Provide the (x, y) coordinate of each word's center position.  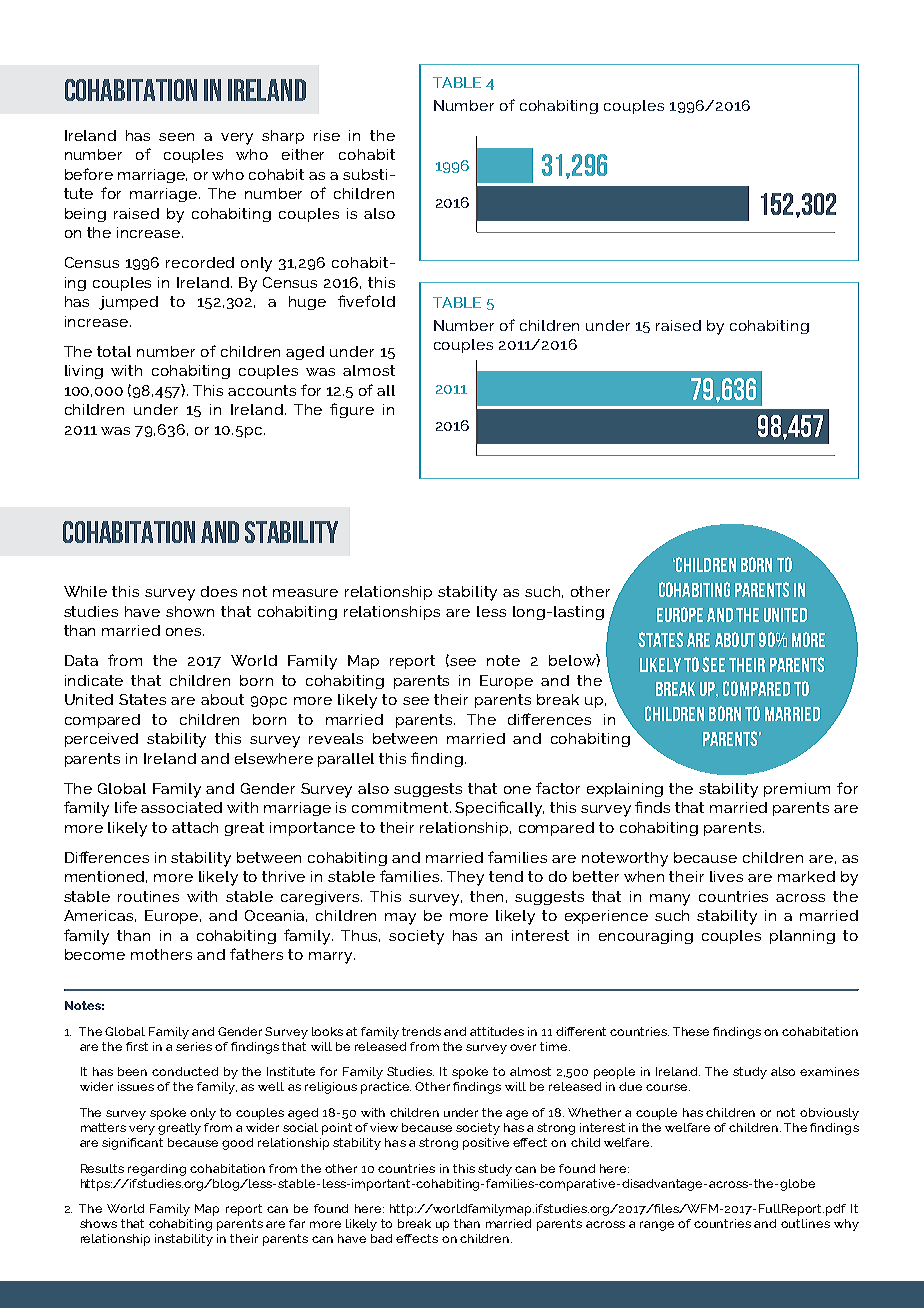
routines (148, 896)
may (400, 919)
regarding (157, 1170)
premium (797, 790)
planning (802, 937)
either (303, 154)
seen (176, 137)
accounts (262, 390)
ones (185, 632)
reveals (336, 738)
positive (486, 1144)
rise (327, 135)
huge (307, 303)
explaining (625, 790)
